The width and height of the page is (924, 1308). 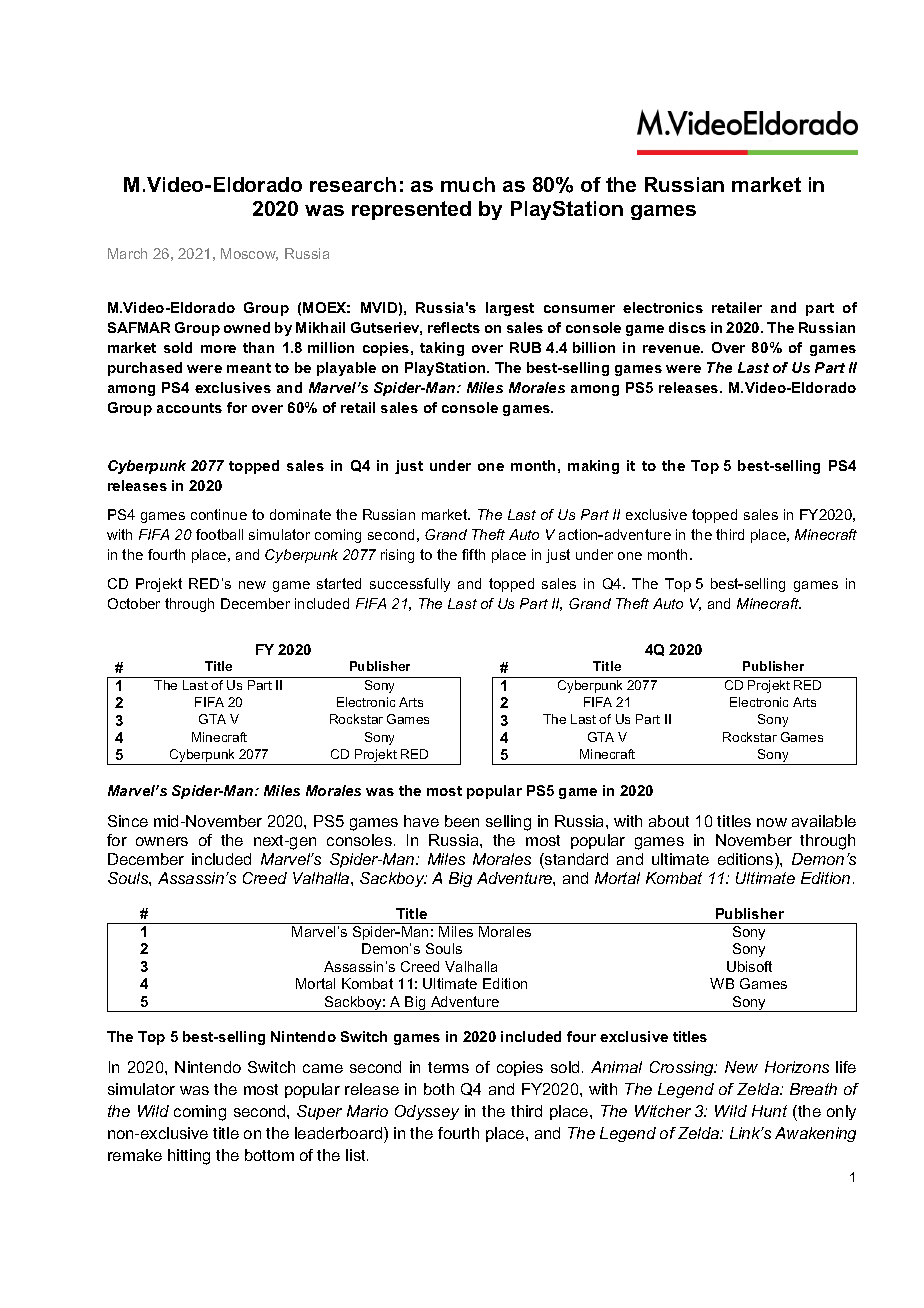 I want to click on discs, so click(x=687, y=327).
